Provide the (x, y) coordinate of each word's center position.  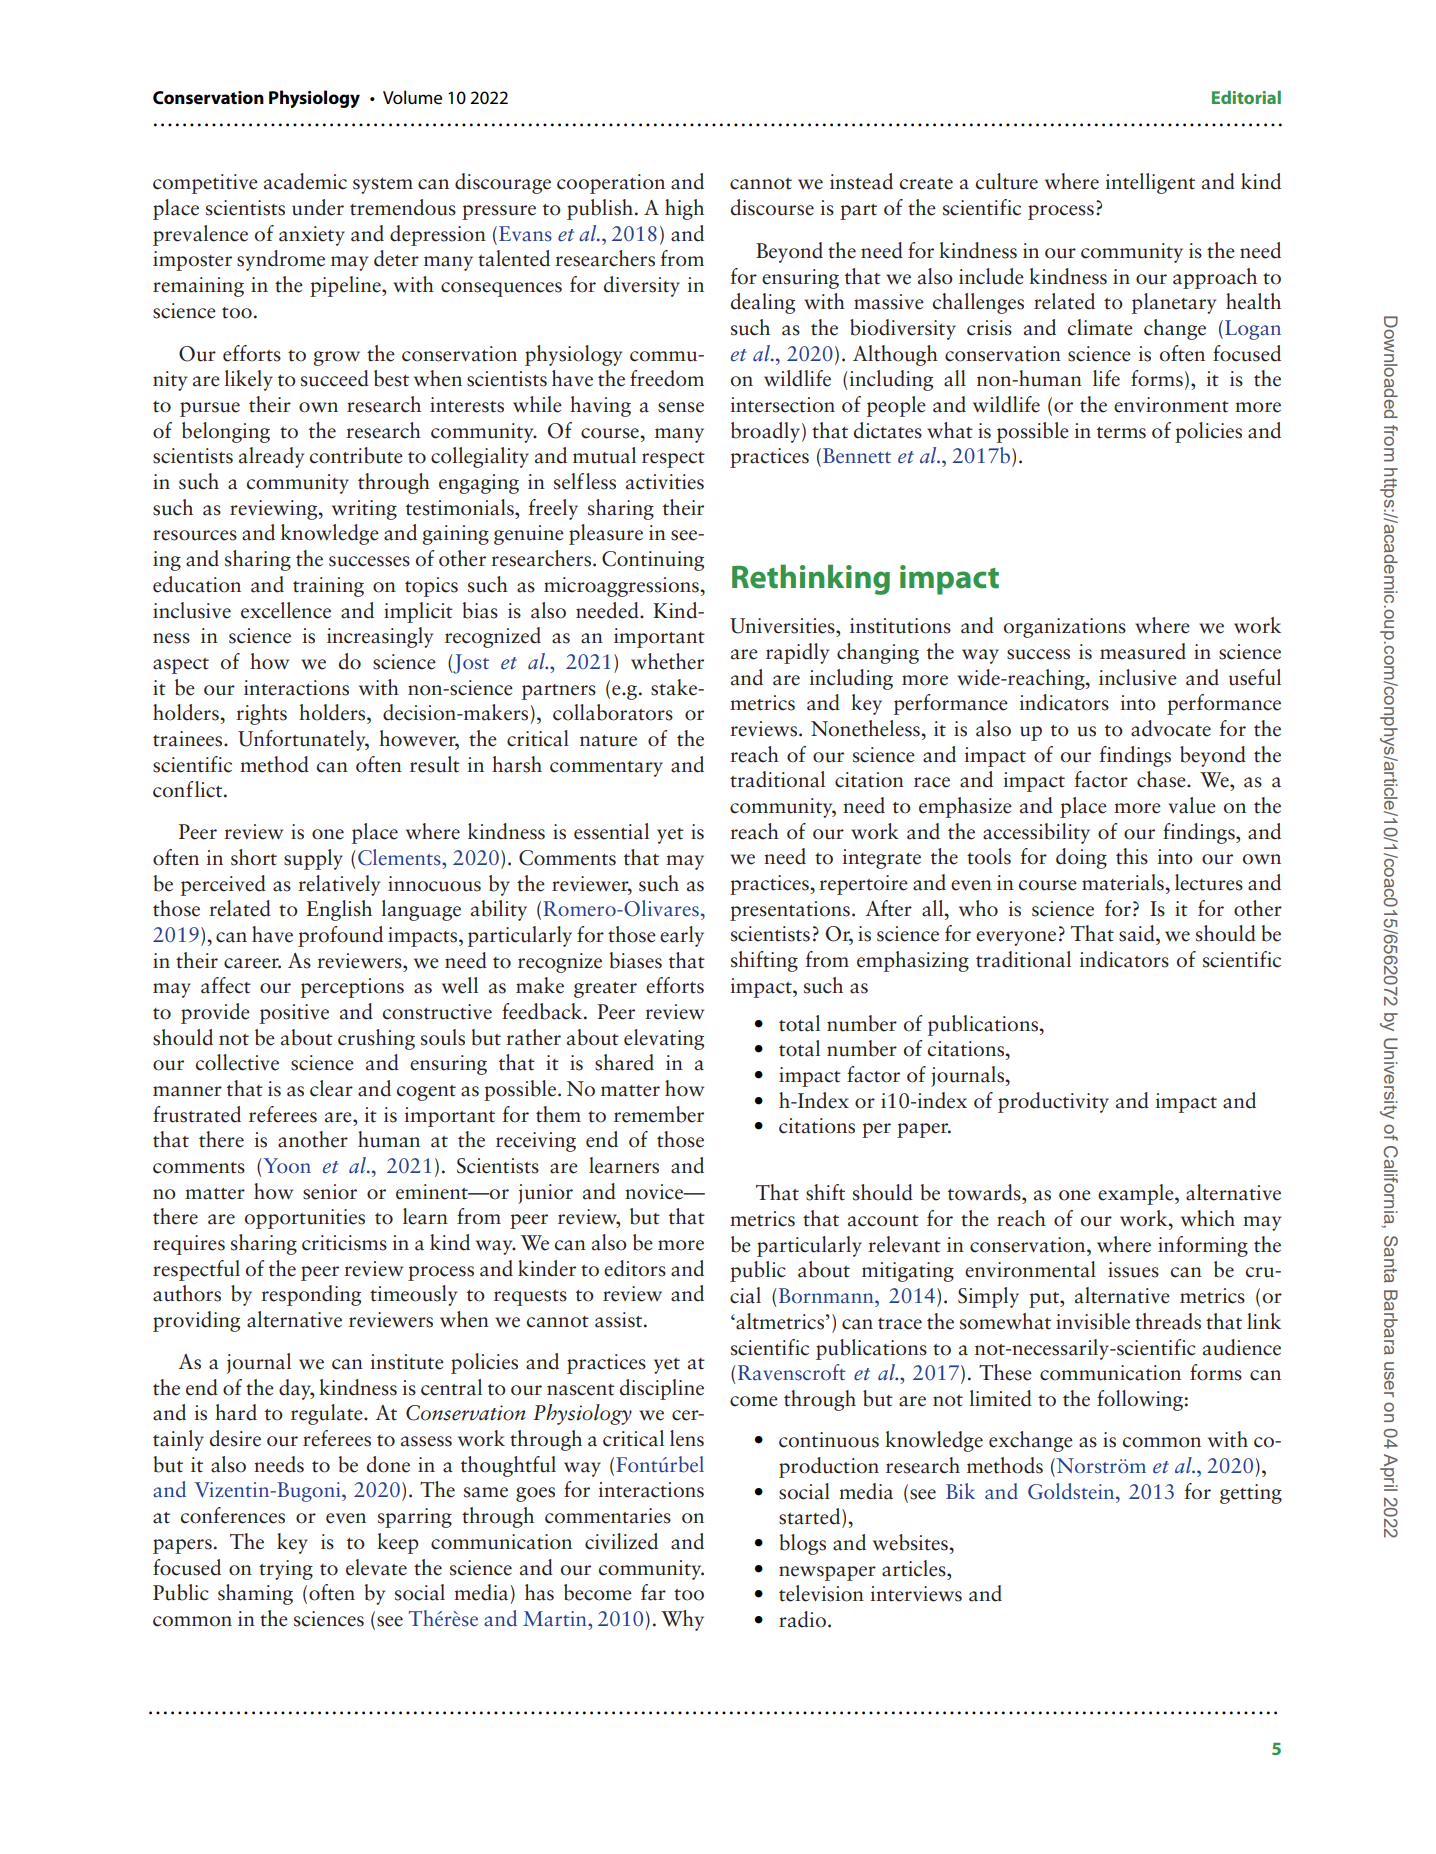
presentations (790, 911)
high (684, 209)
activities (665, 482)
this (1132, 856)
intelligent (1150, 183)
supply (313, 859)
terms (1121, 433)
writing (364, 510)
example (1137, 1194)
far (653, 1592)
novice (655, 1192)
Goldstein (1072, 1491)
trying (286, 1570)
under (318, 207)
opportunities (305, 1219)
